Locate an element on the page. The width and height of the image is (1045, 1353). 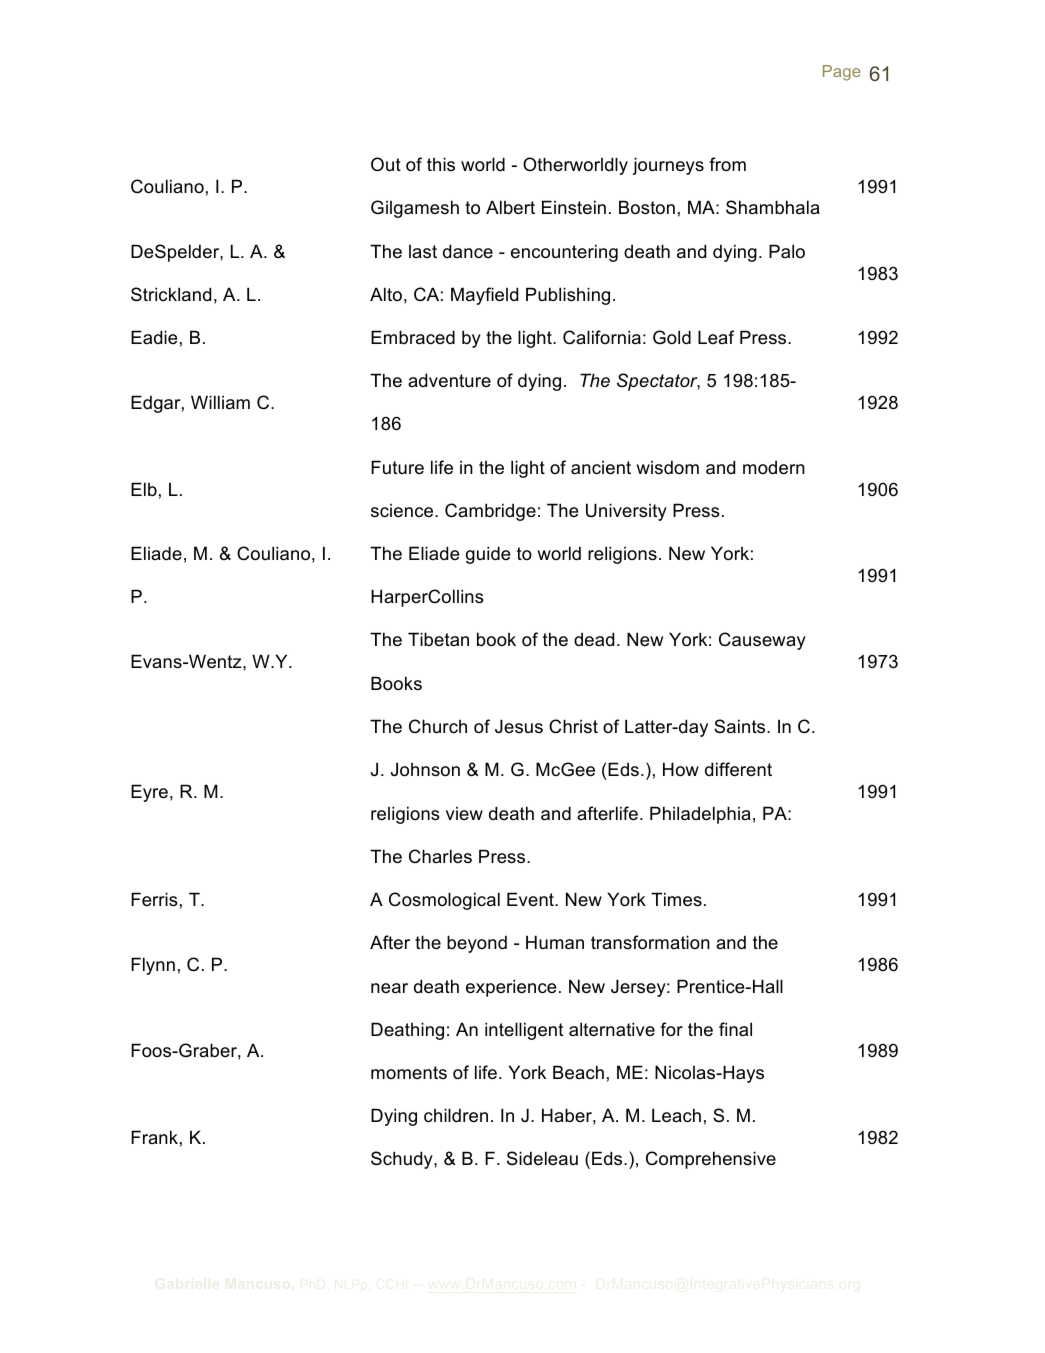
from is located at coordinates (727, 164).
